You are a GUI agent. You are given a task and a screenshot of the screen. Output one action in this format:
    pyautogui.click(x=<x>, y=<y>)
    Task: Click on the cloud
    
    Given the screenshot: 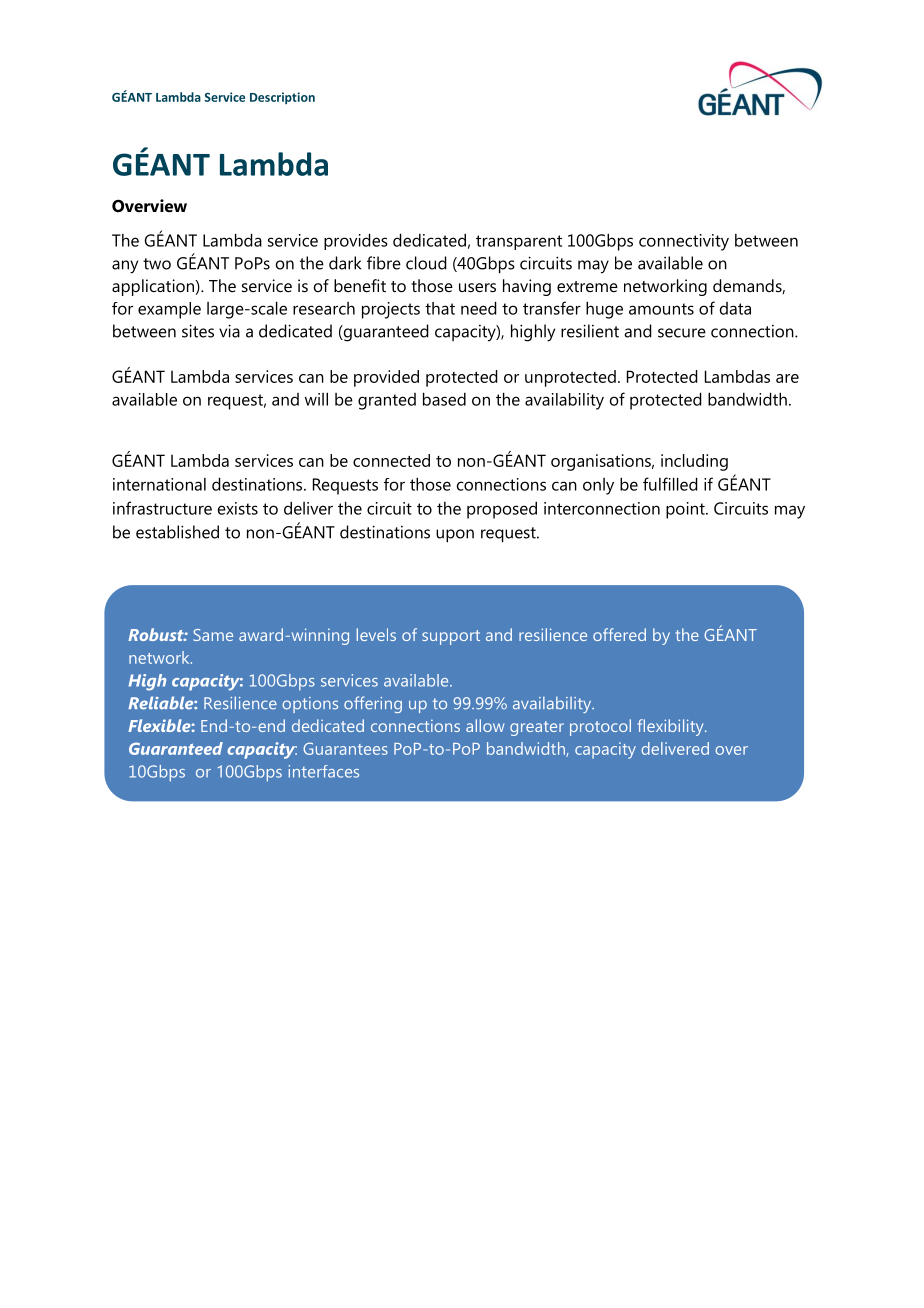 What is the action you would take?
    pyautogui.click(x=426, y=263)
